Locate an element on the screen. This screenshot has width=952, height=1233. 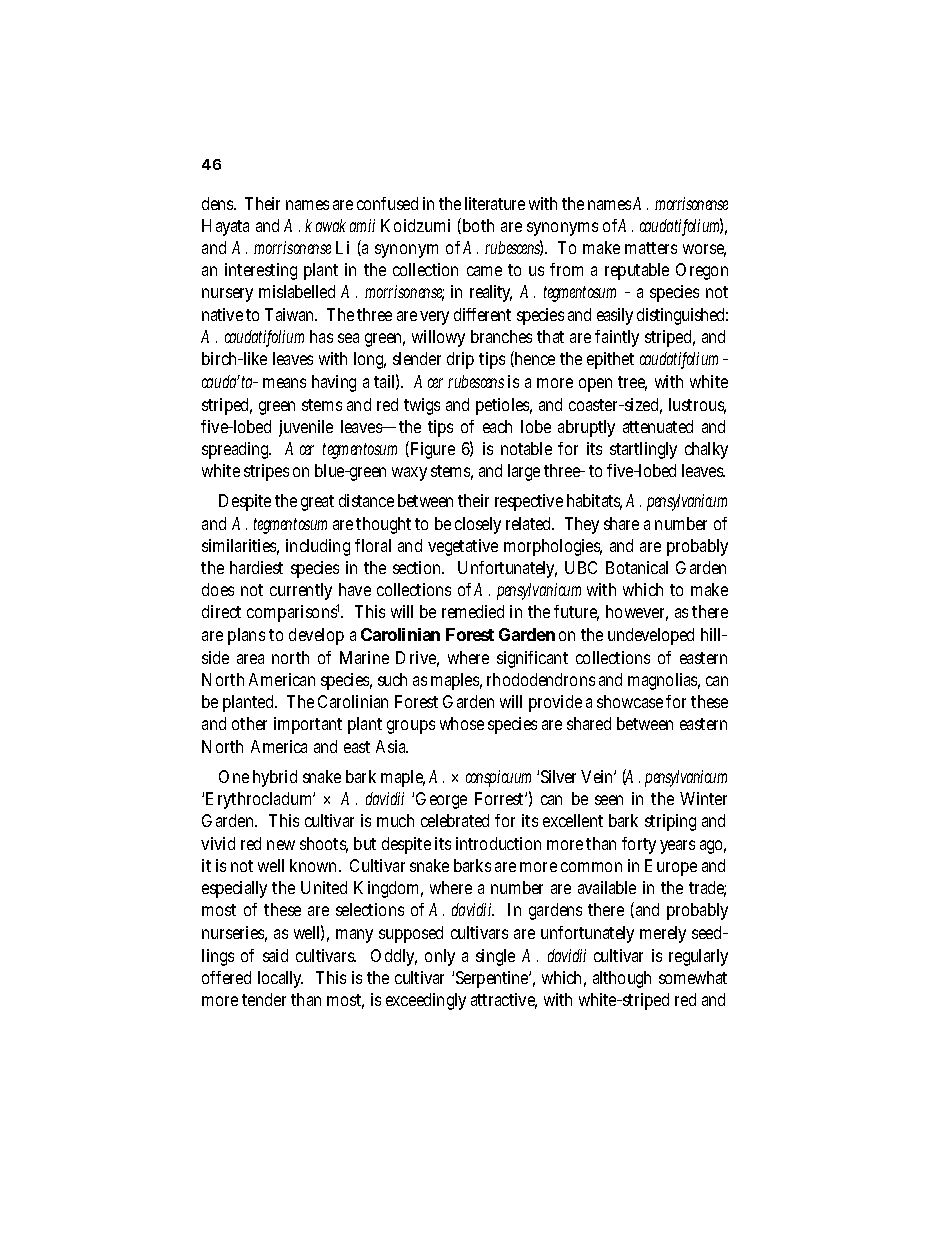
startlingly is located at coordinates (643, 450).
